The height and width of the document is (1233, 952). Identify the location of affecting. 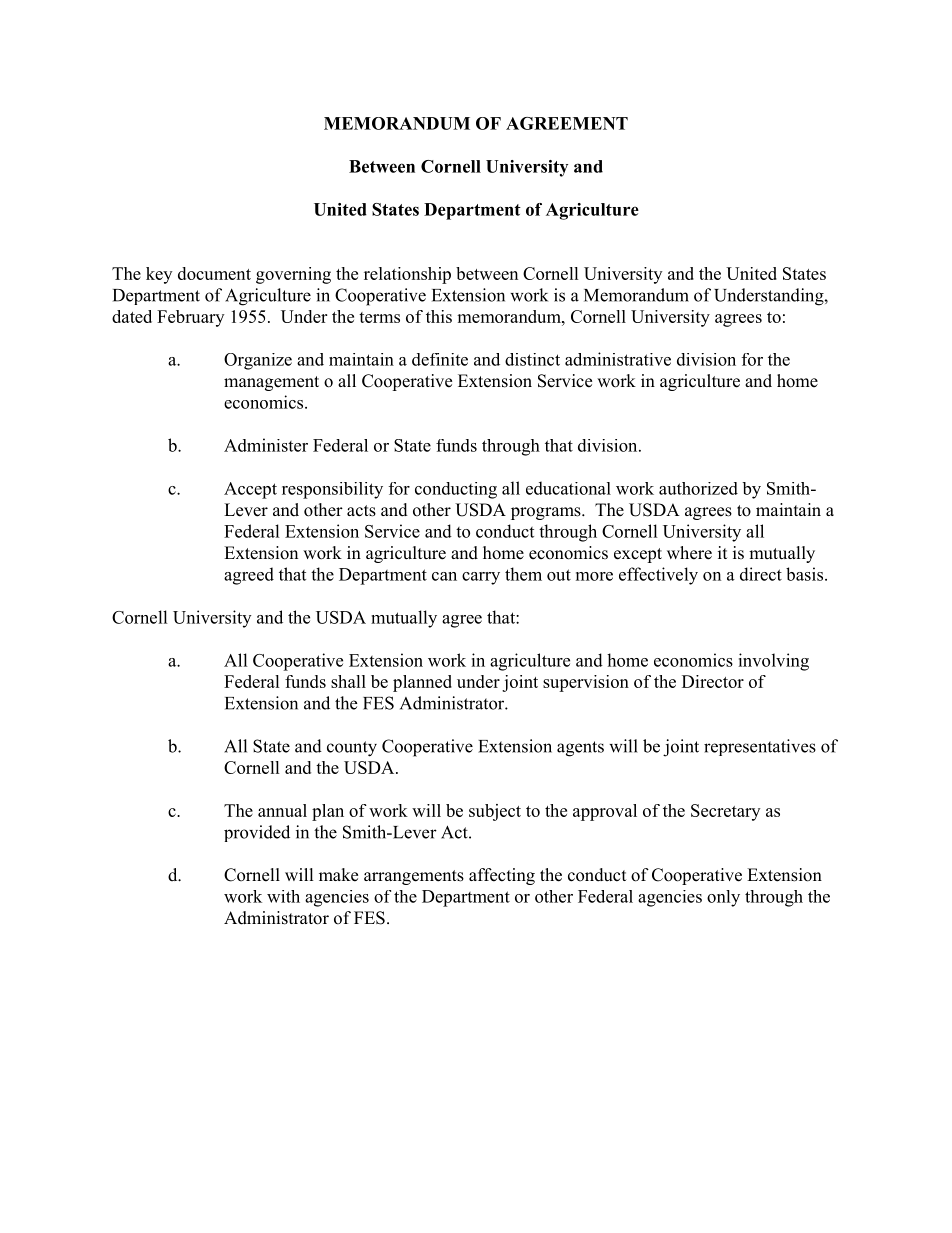
(502, 876).
